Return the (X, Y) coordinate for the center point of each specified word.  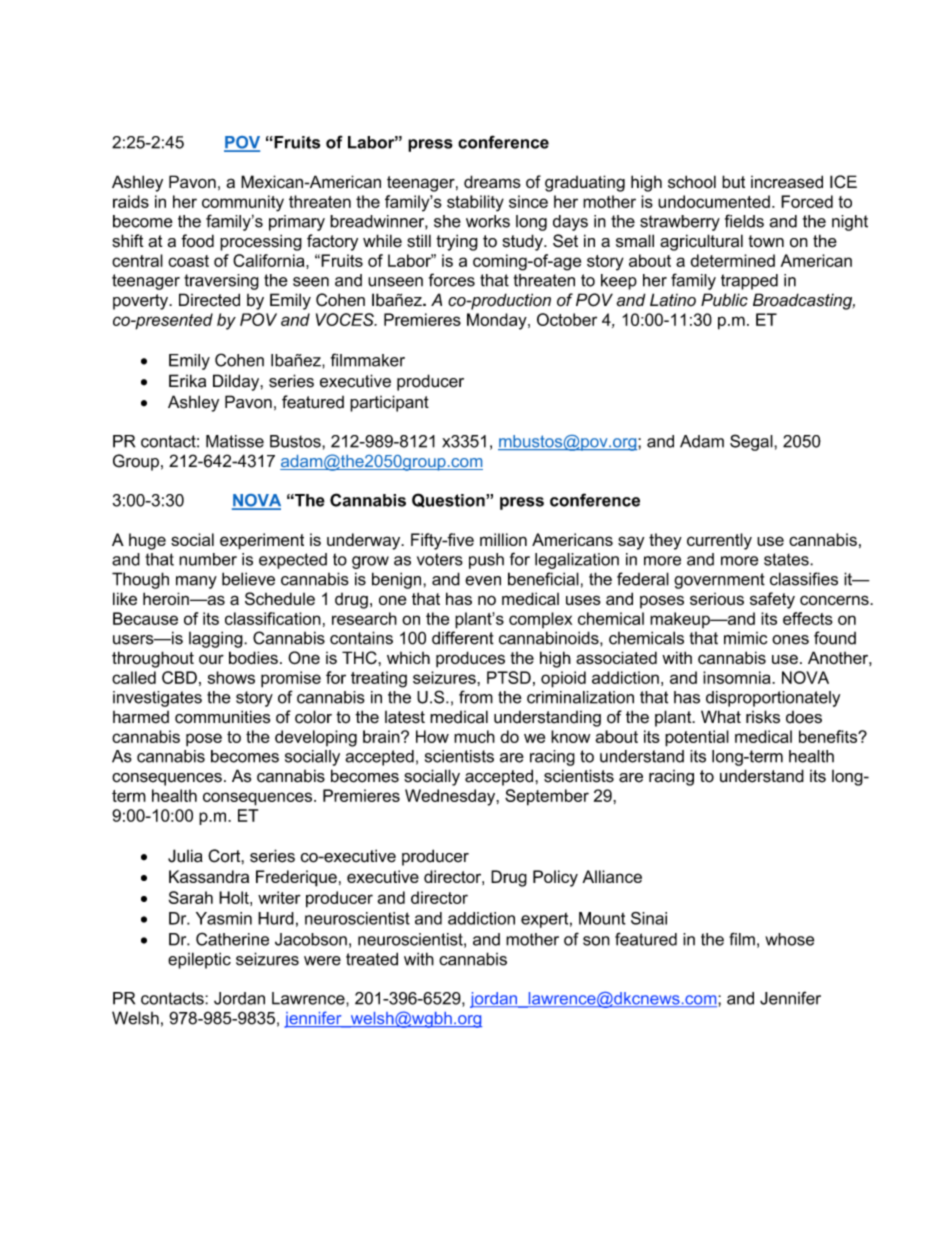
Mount (602, 918)
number (208, 559)
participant (389, 403)
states (787, 559)
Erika (187, 381)
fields (744, 221)
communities (222, 717)
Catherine (232, 939)
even (483, 581)
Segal (752, 442)
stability (475, 203)
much (474, 736)
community (243, 203)
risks (763, 717)
